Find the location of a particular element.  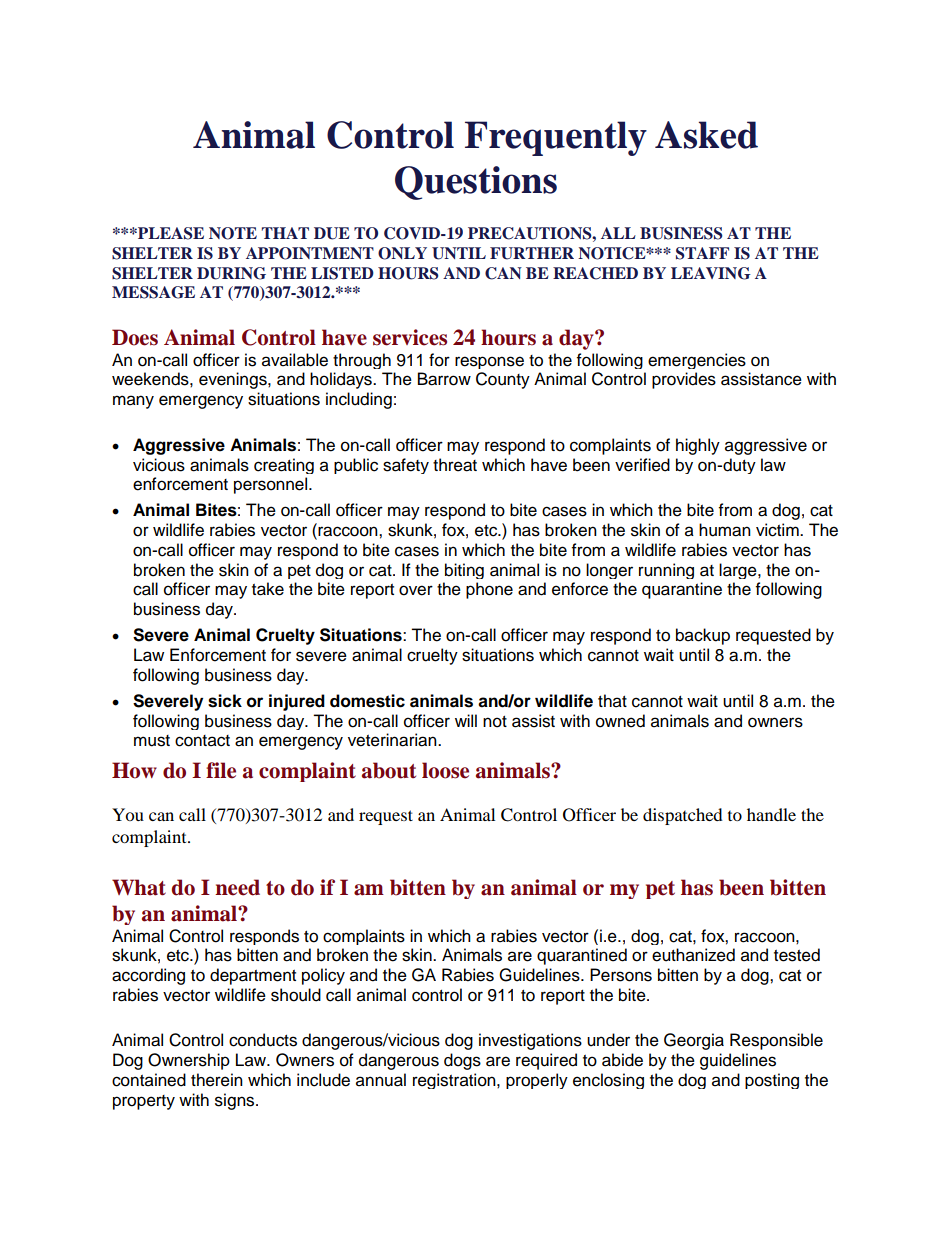

Questions is located at coordinates (476, 183).
